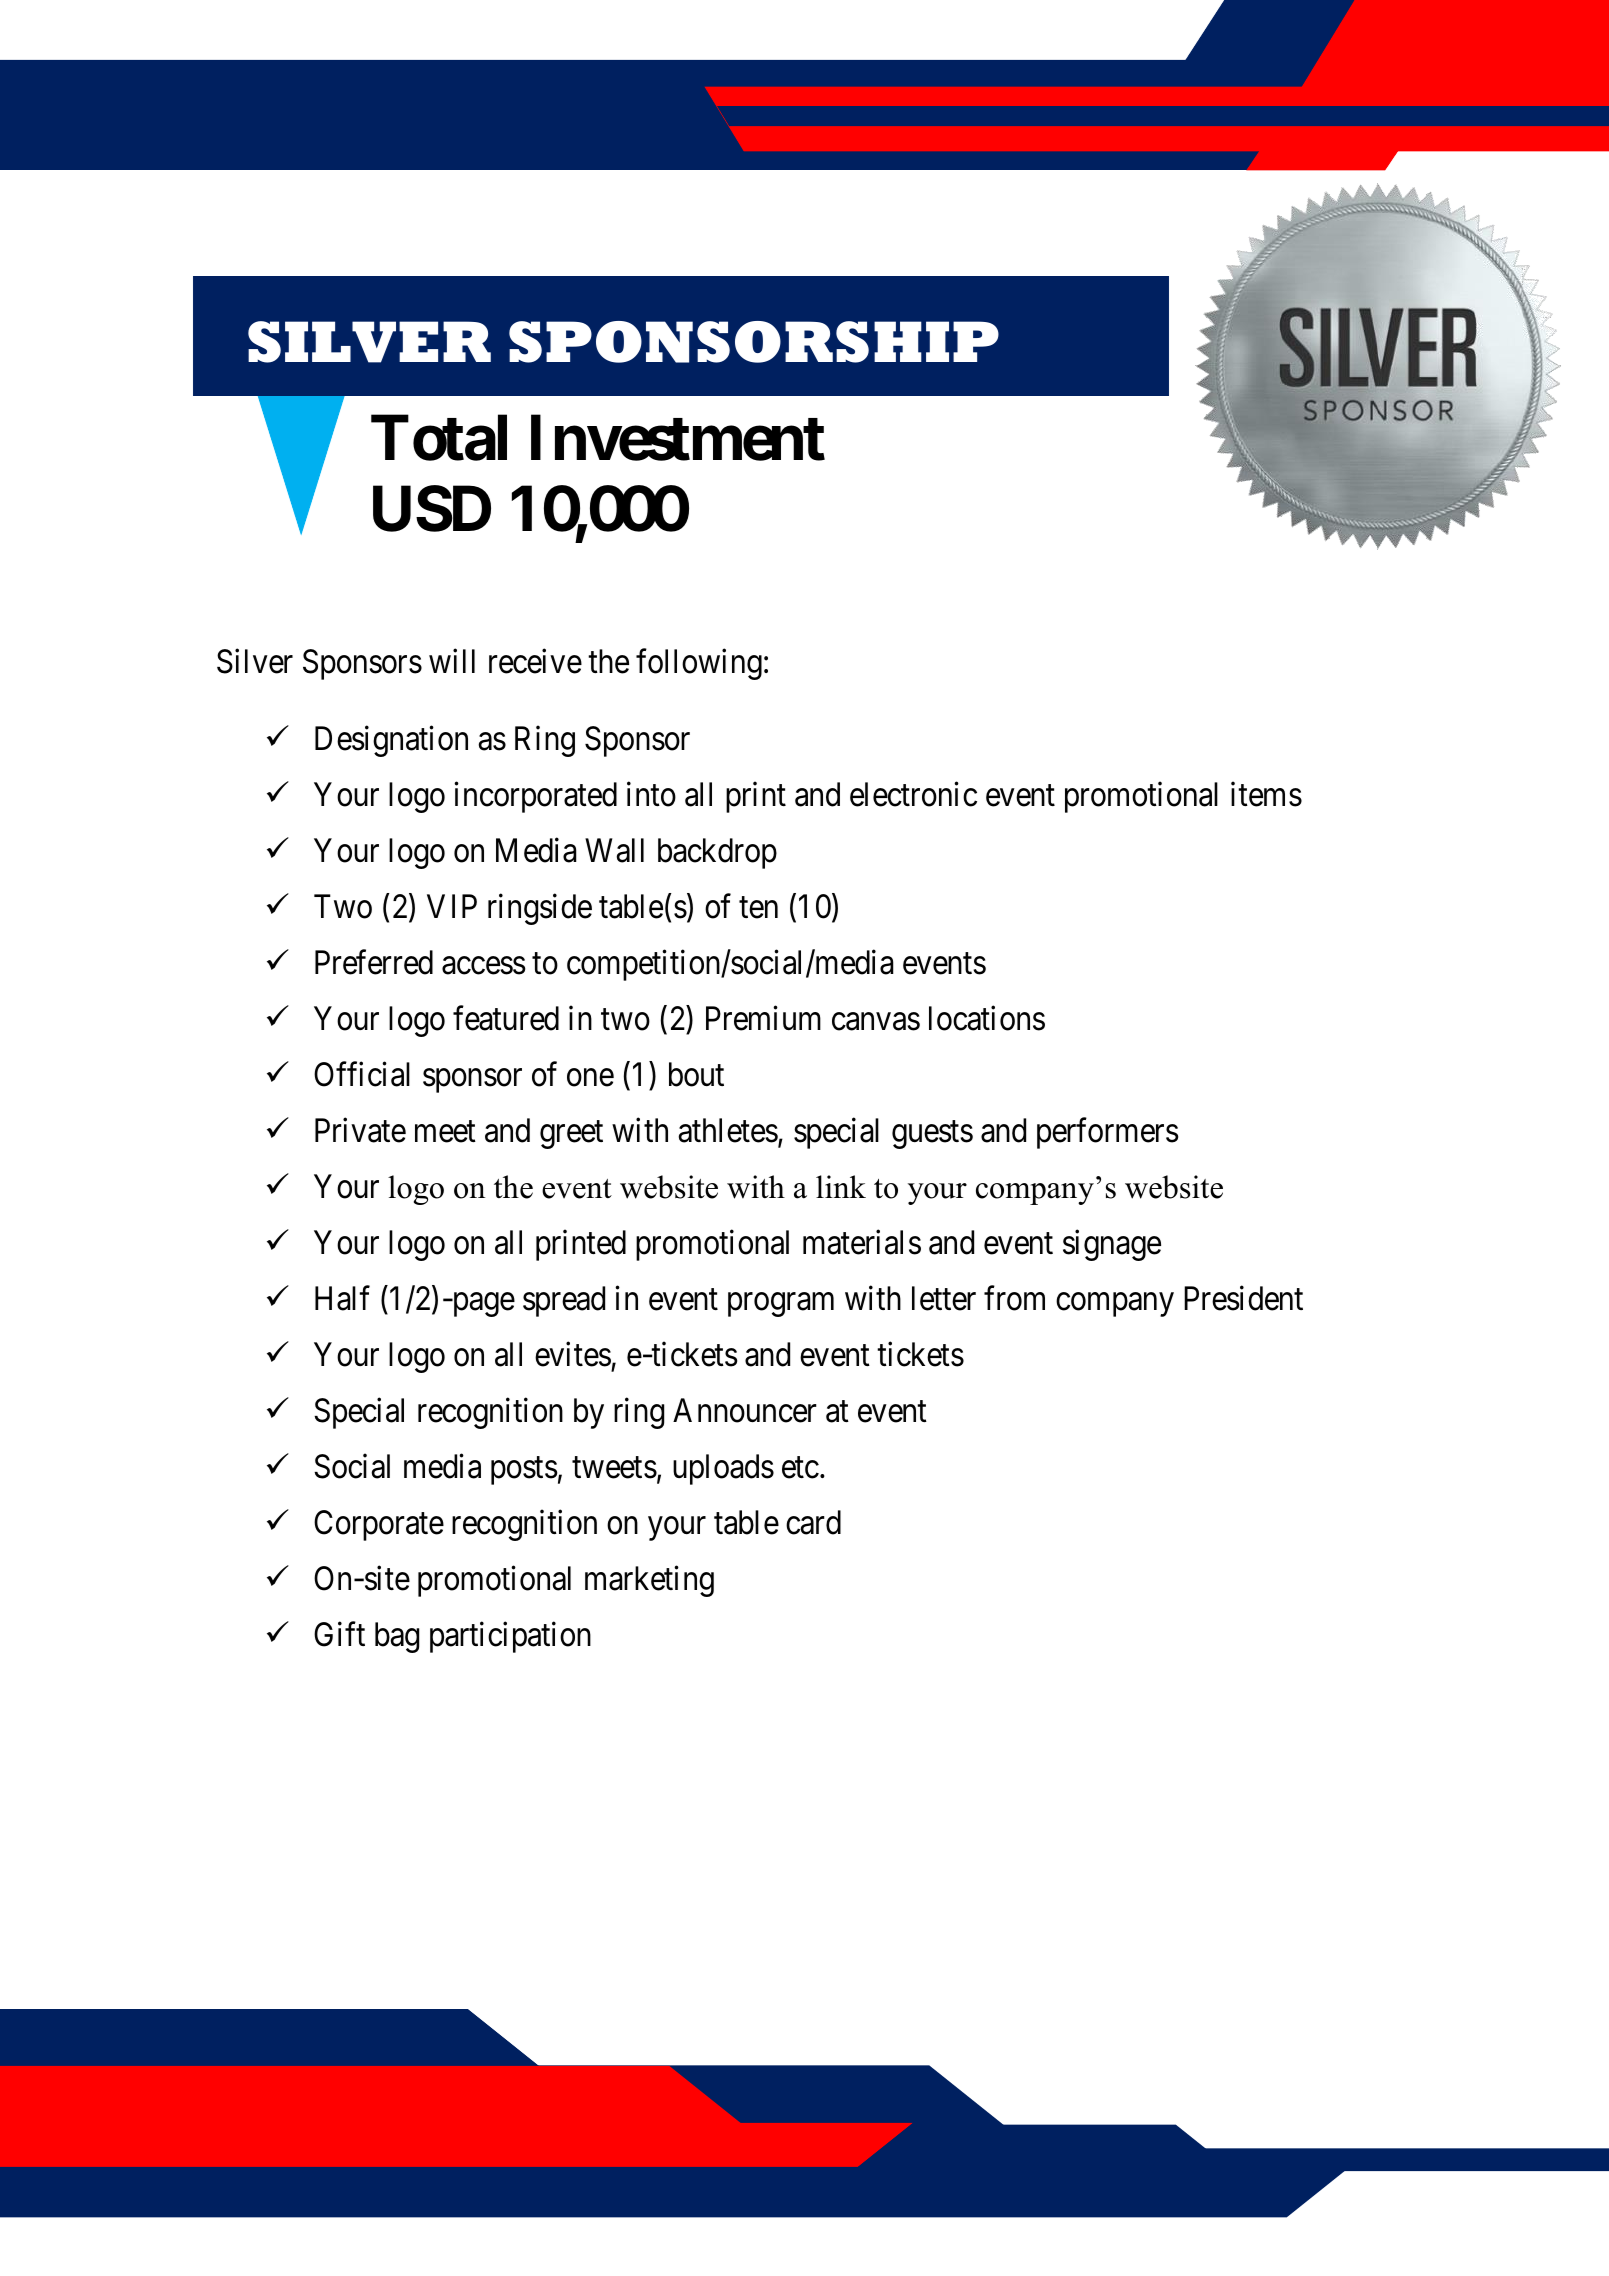 The image size is (1609, 2276). I want to click on Premium, so click(763, 1018).
